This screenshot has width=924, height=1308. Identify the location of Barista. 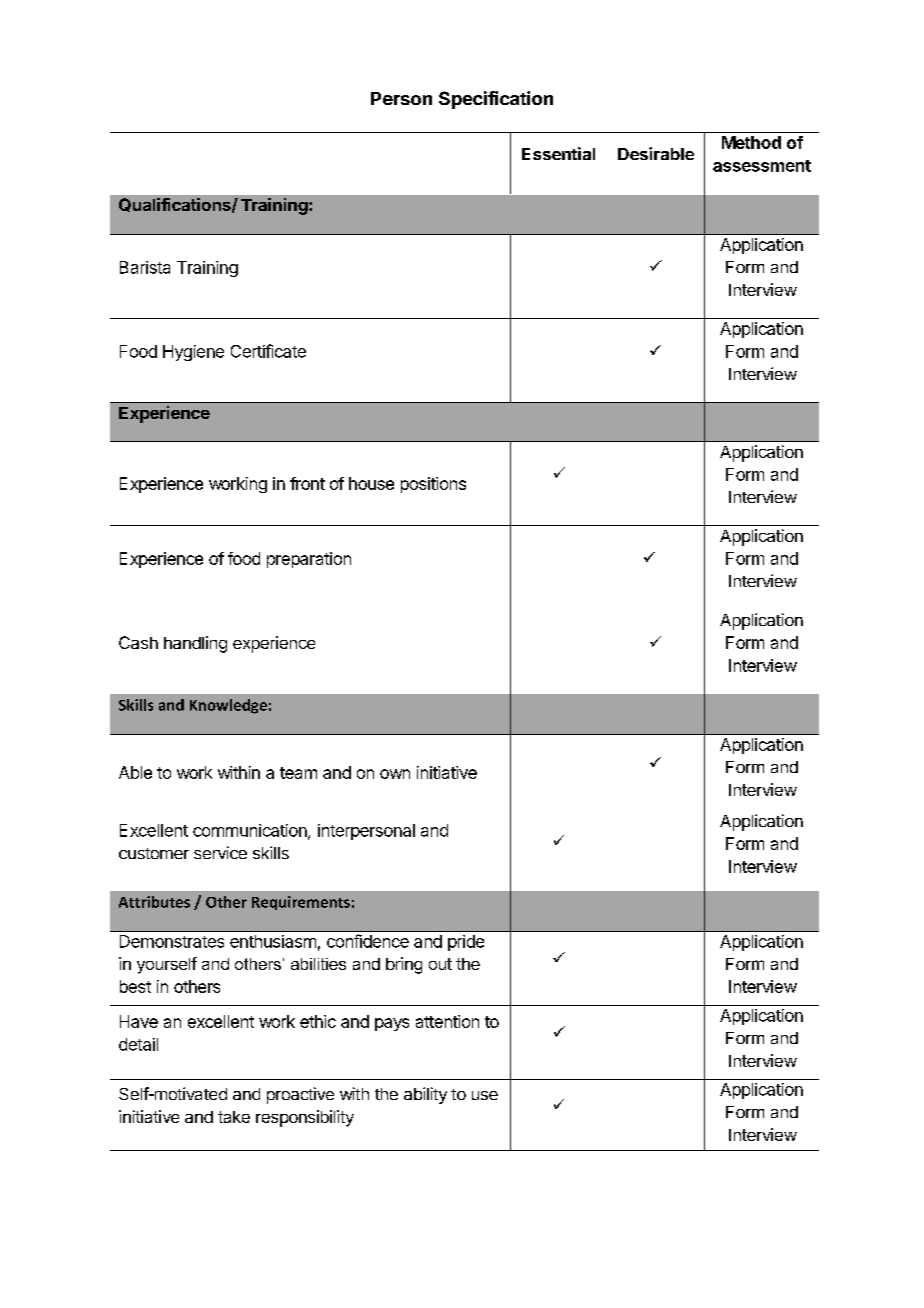
(145, 267).
